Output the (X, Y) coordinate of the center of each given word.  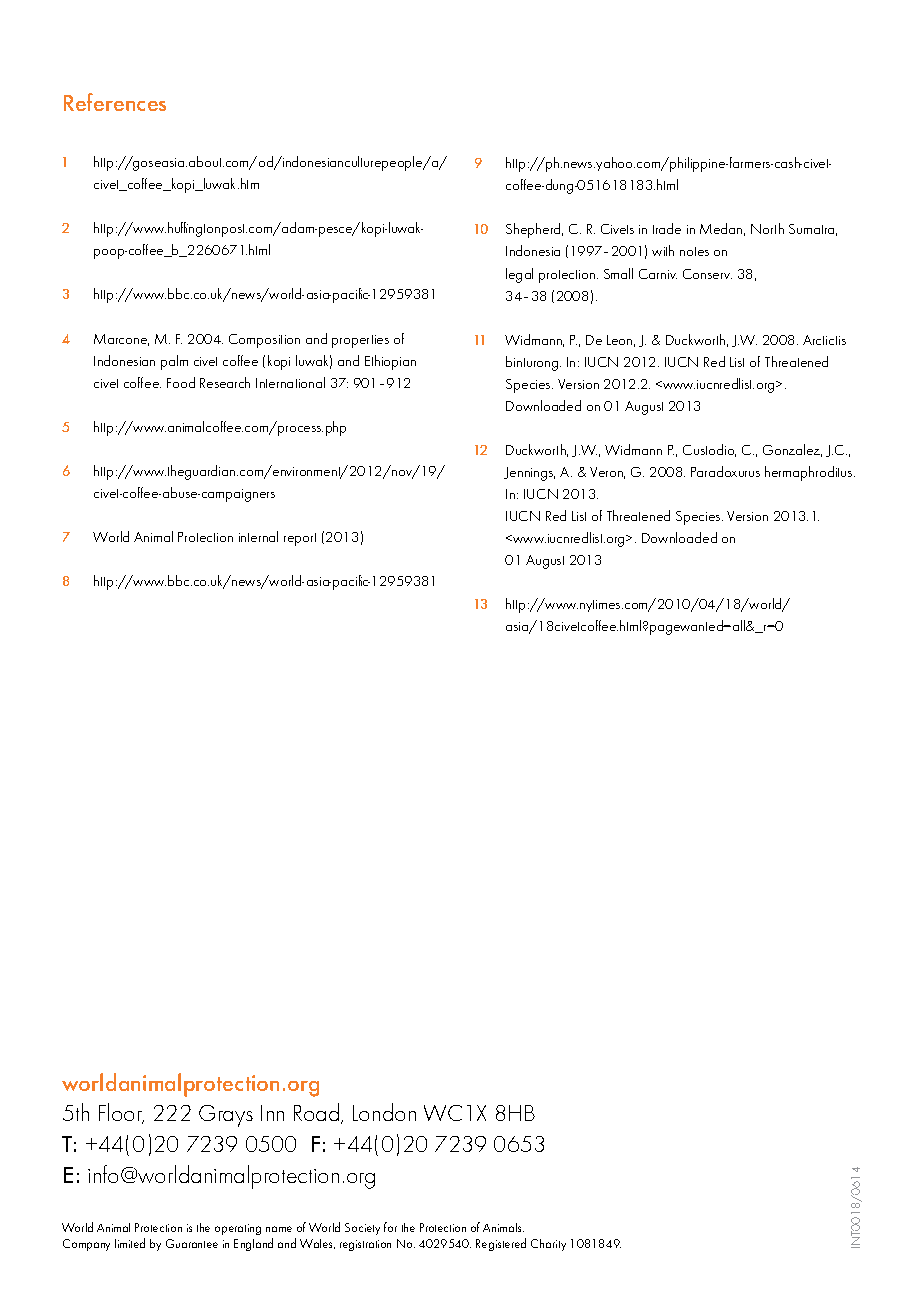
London (384, 1112)
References (115, 102)
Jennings (529, 474)
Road (318, 1113)
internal (258, 536)
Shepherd (534, 230)
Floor (121, 1113)
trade (667, 228)
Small (618, 273)
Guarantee (192, 1243)
